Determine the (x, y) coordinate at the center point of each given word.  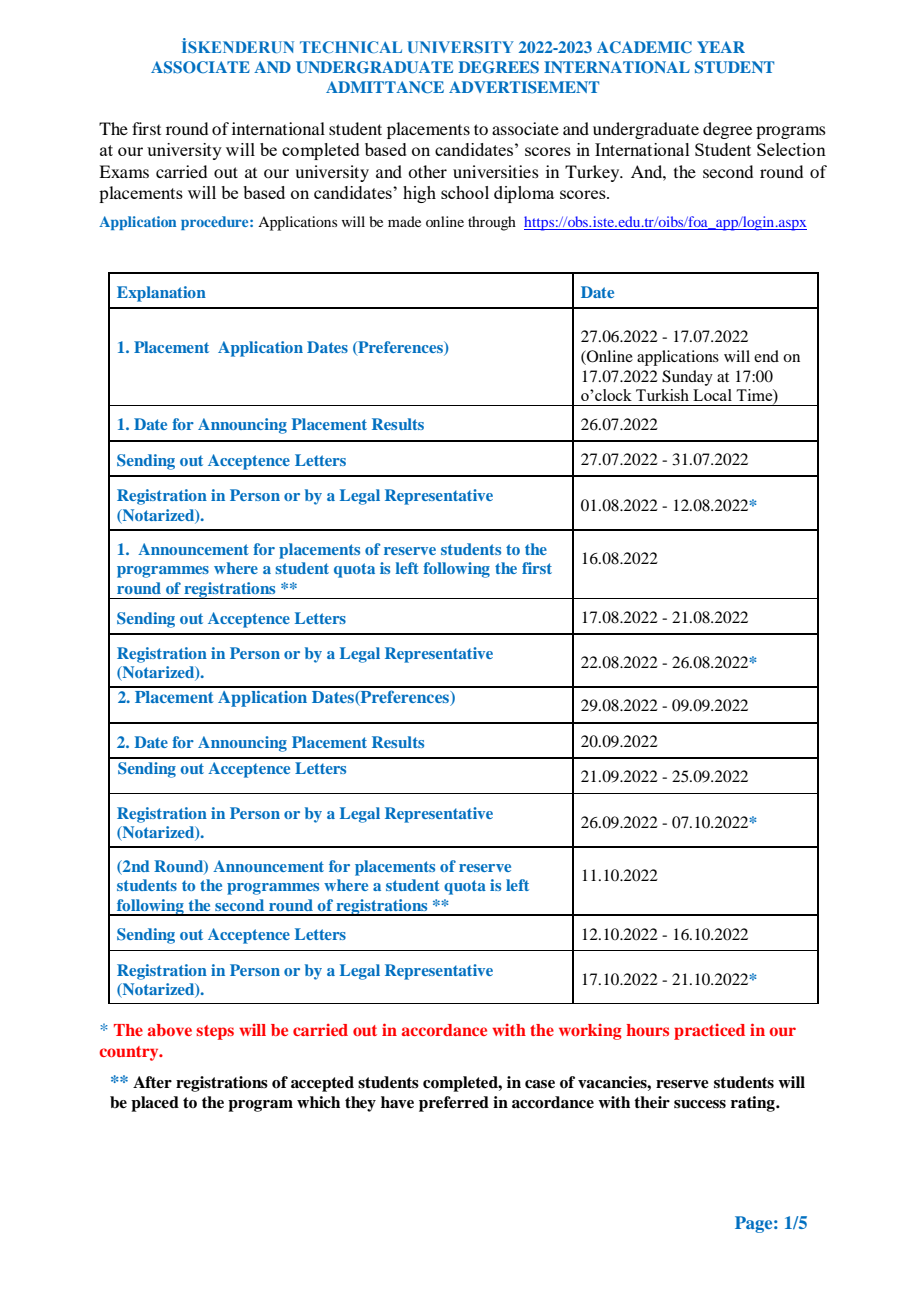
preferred (454, 1104)
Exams (124, 171)
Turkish (662, 395)
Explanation (161, 294)
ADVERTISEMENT (524, 87)
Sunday (687, 378)
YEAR (721, 47)
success (700, 1104)
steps (215, 1032)
